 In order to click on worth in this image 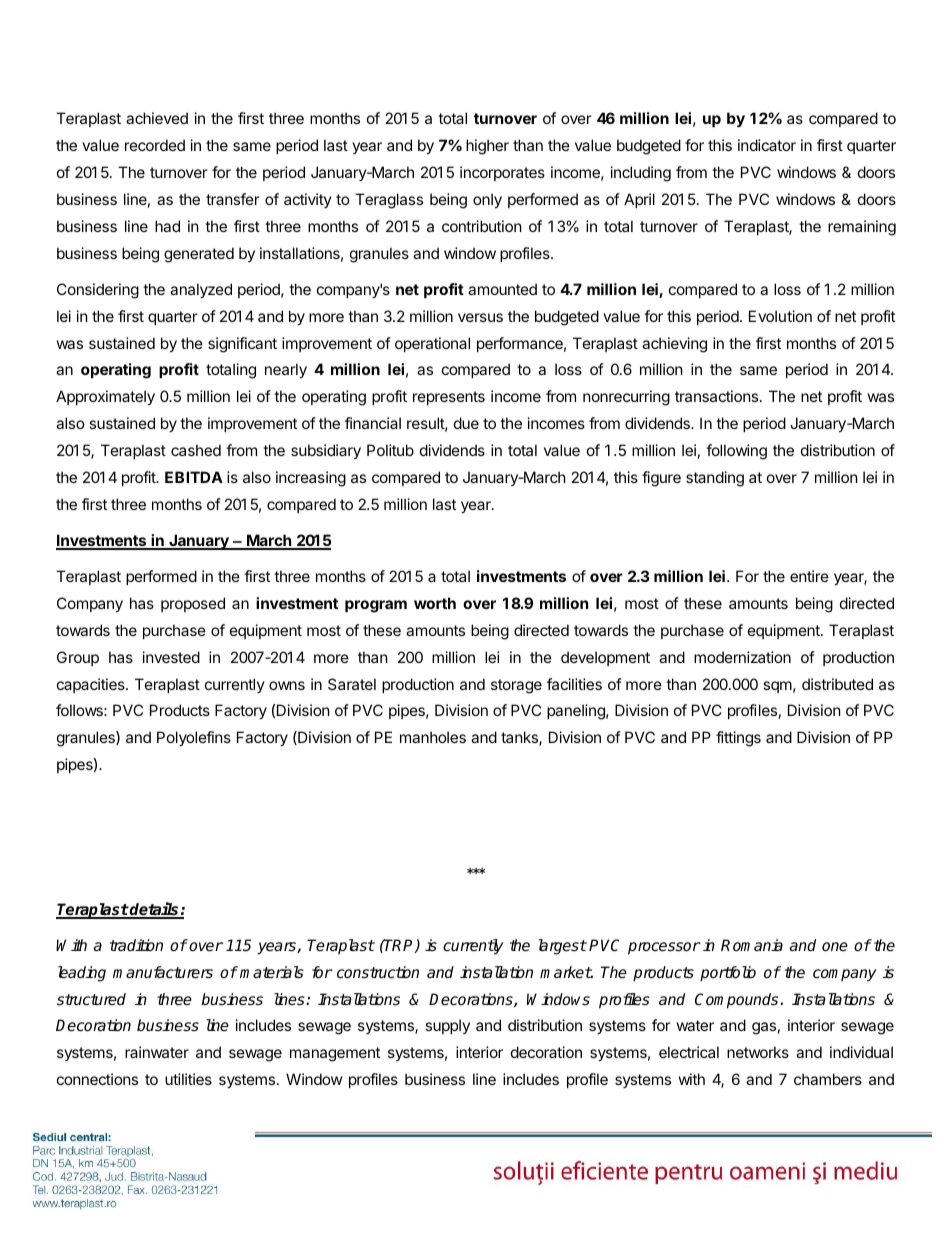, I will do `click(435, 603)`.
